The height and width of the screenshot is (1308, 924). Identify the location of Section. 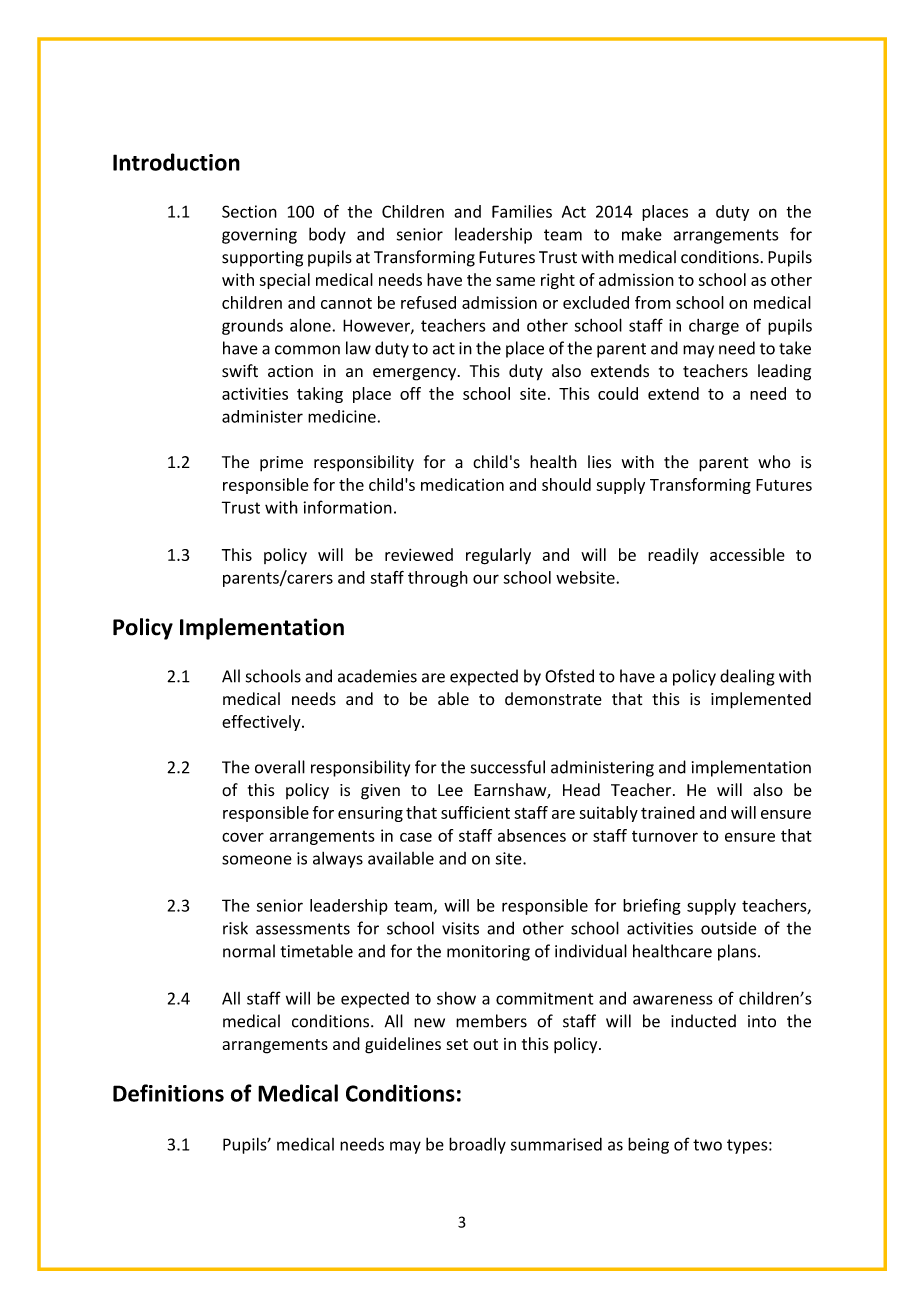
(249, 211).
